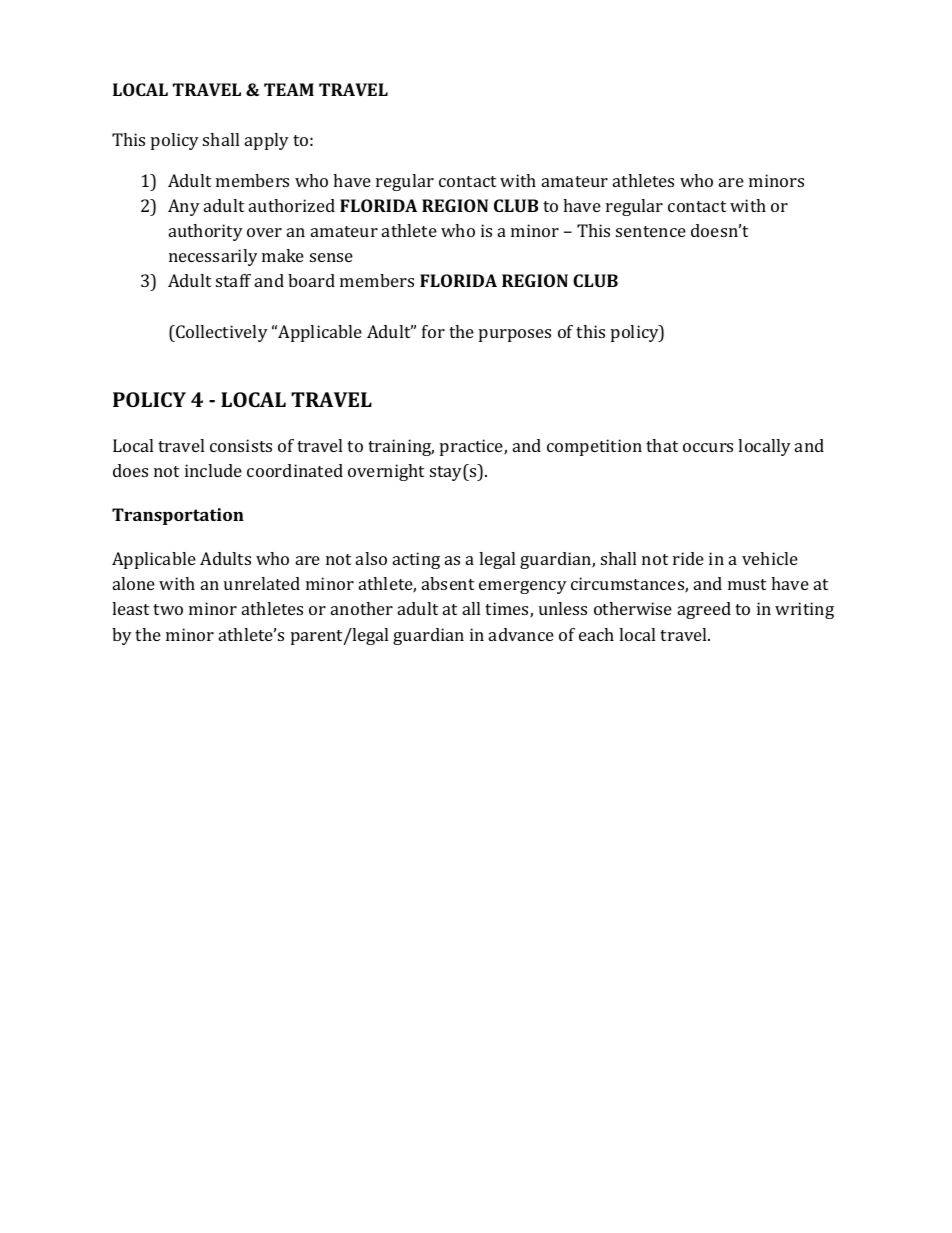 The height and width of the screenshot is (1233, 952). What do you see at coordinates (651, 231) in the screenshot?
I see `sentence` at bounding box center [651, 231].
